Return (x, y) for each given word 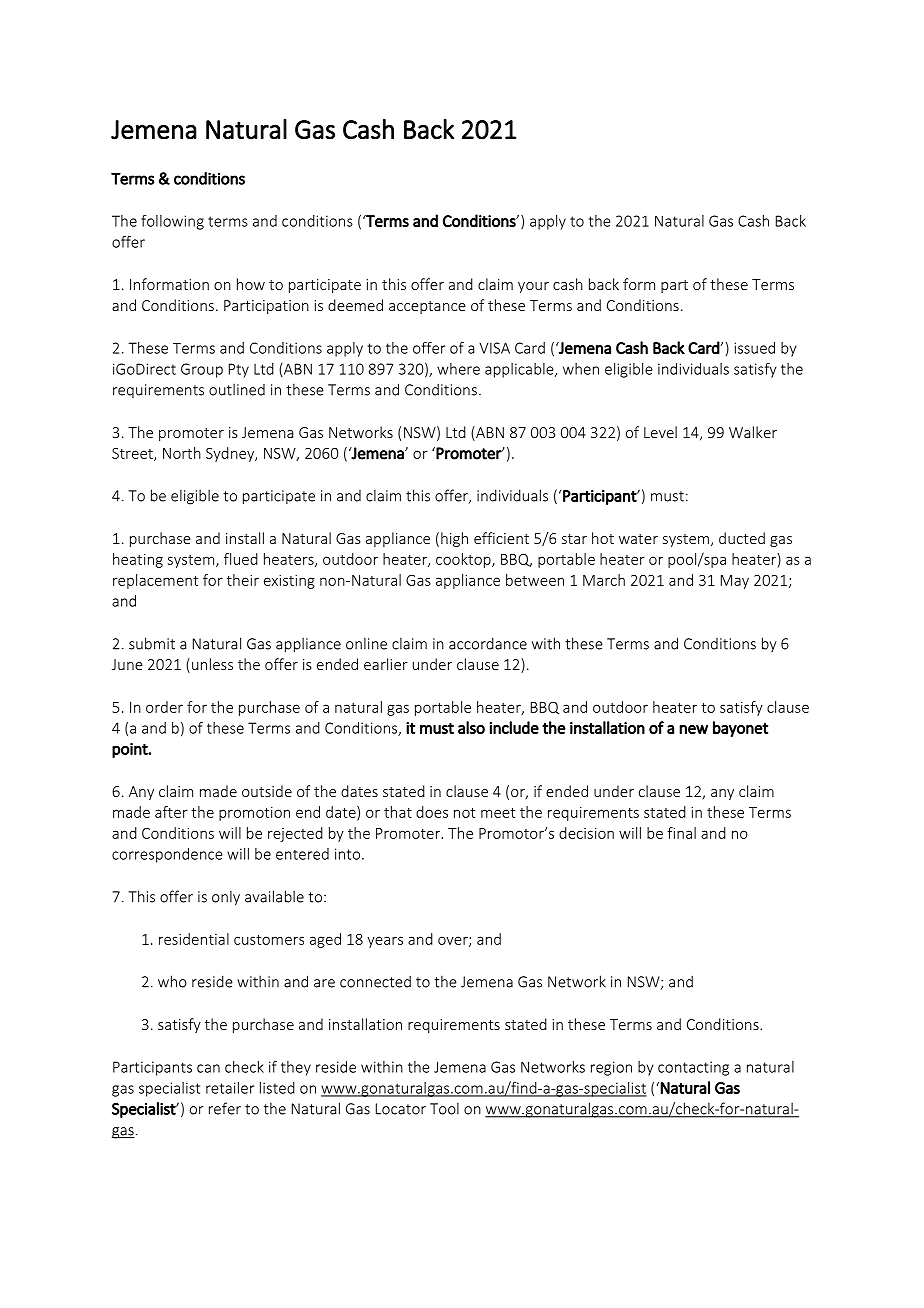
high (454, 539)
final (681, 833)
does (432, 812)
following (172, 222)
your (533, 287)
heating (138, 560)
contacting (693, 1068)
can (208, 1068)
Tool (444, 1108)
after (171, 812)
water (638, 539)
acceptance (427, 307)
